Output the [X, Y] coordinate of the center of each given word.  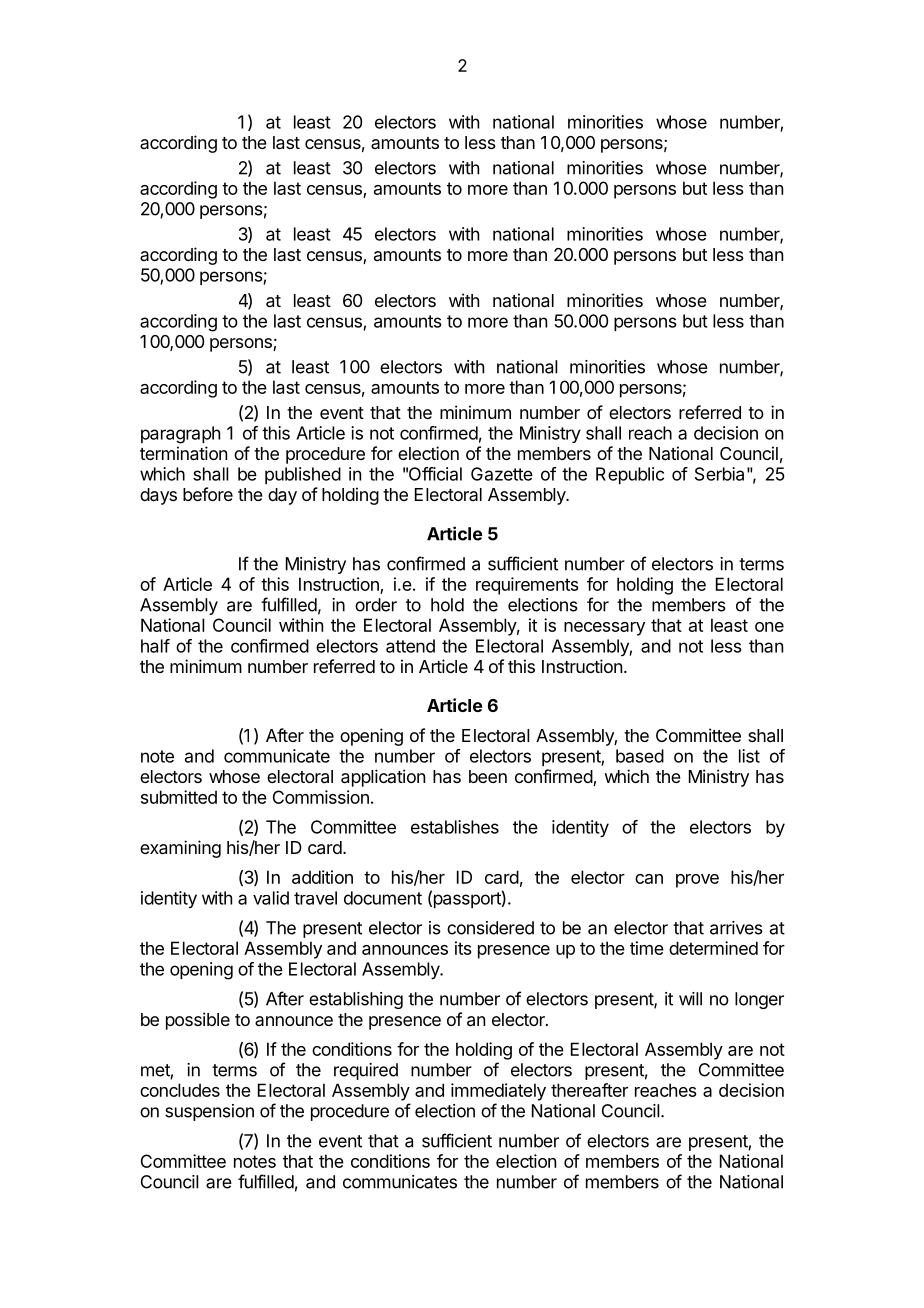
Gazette [502, 474]
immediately [498, 1092]
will [690, 999]
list [749, 756]
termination [183, 453]
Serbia [719, 474]
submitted [179, 797]
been [488, 776]
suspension [209, 1112]
